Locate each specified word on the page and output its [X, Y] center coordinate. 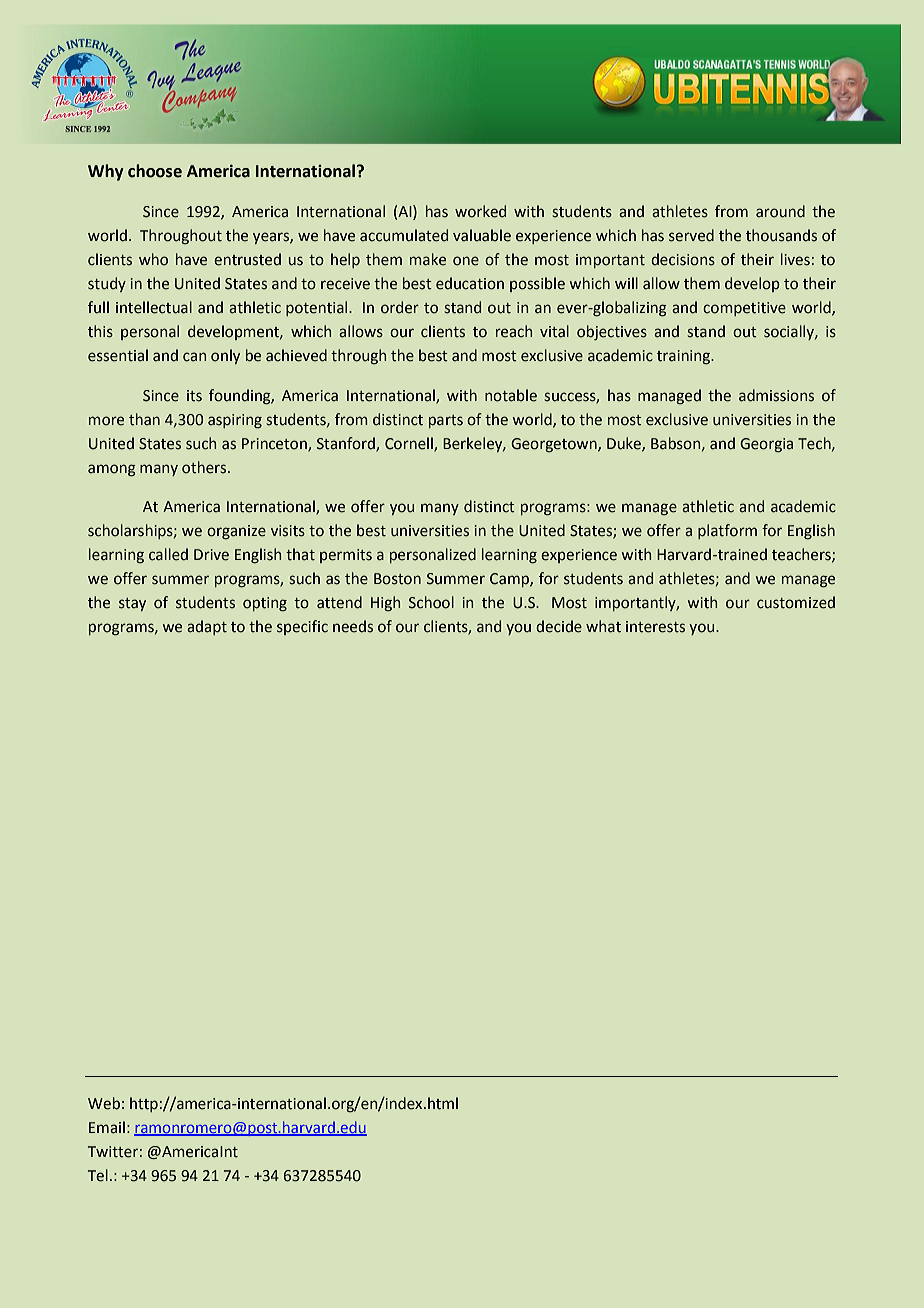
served [691, 235]
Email [107, 1127]
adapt [207, 627]
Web [104, 1103]
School [431, 602]
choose [155, 171]
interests [655, 627]
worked [480, 211]
